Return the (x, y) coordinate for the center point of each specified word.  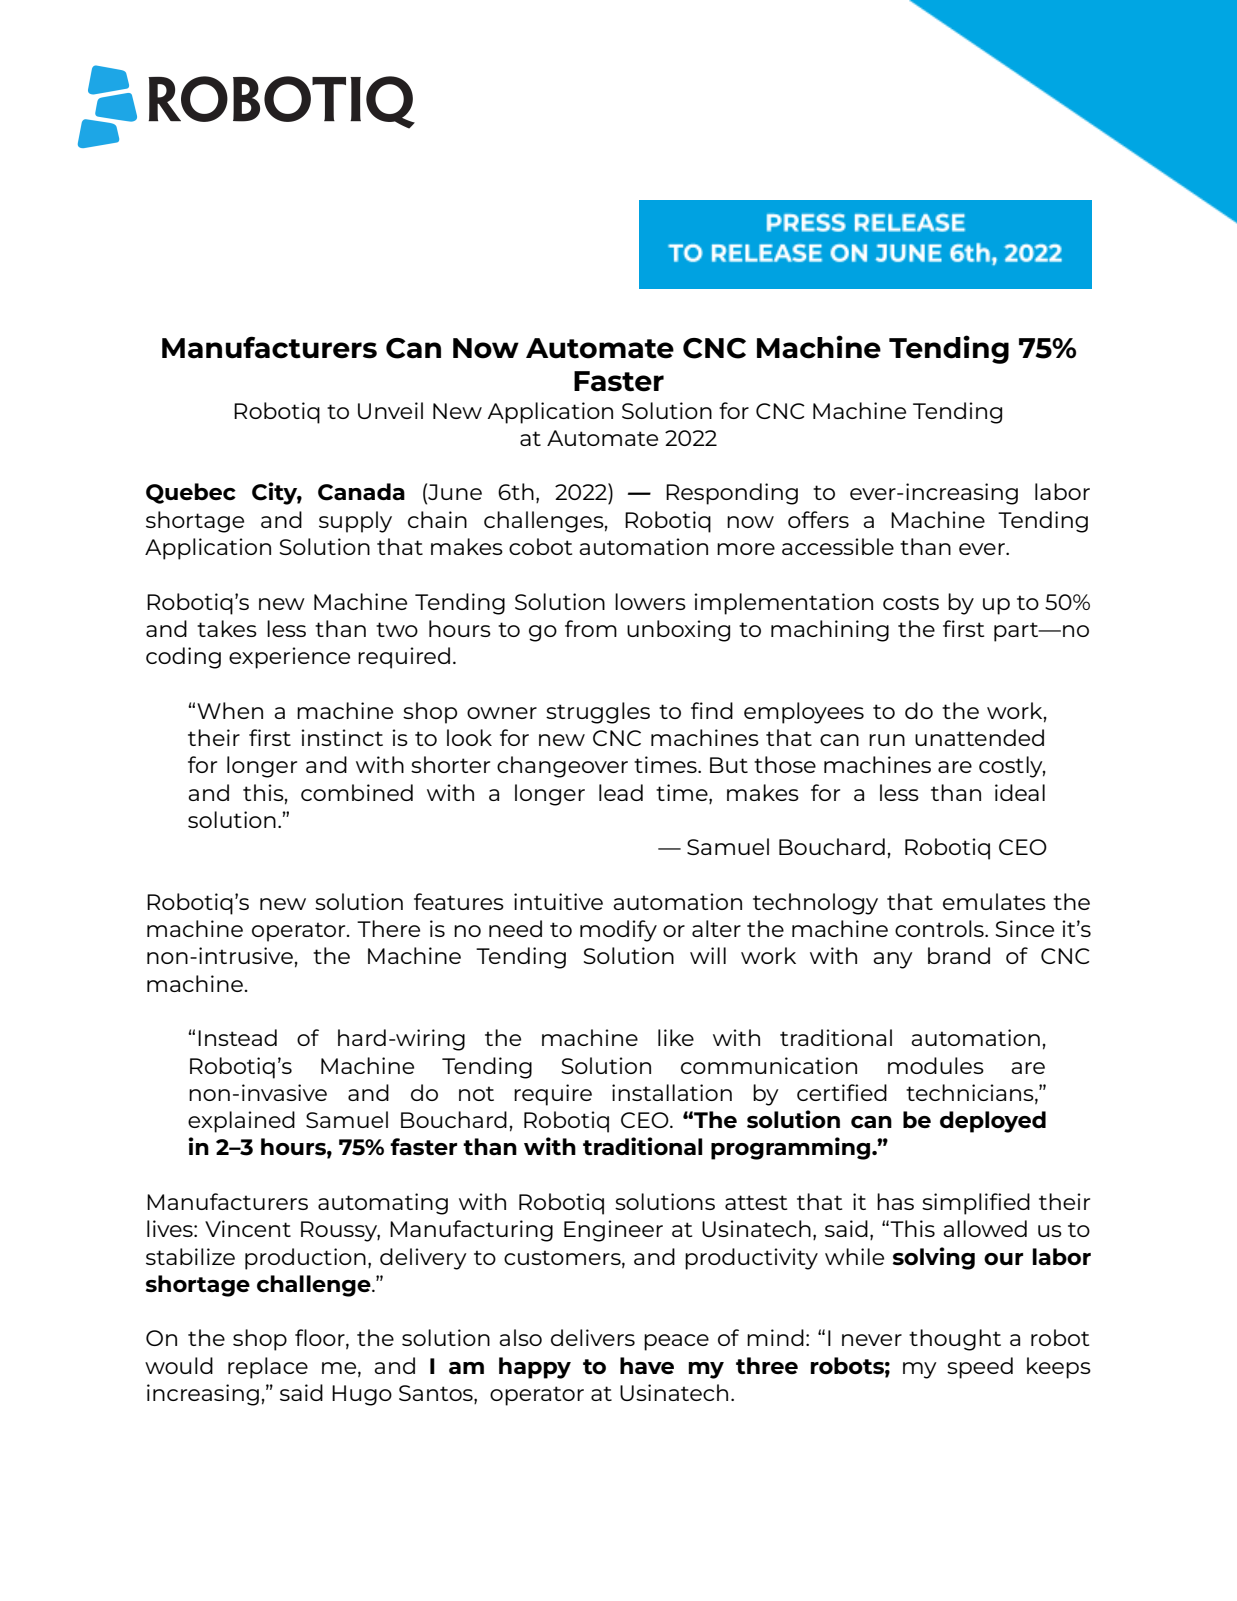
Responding (732, 494)
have (647, 1365)
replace (268, 1368)
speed (980, 1368)
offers (818, 519)
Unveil (390, 410)
